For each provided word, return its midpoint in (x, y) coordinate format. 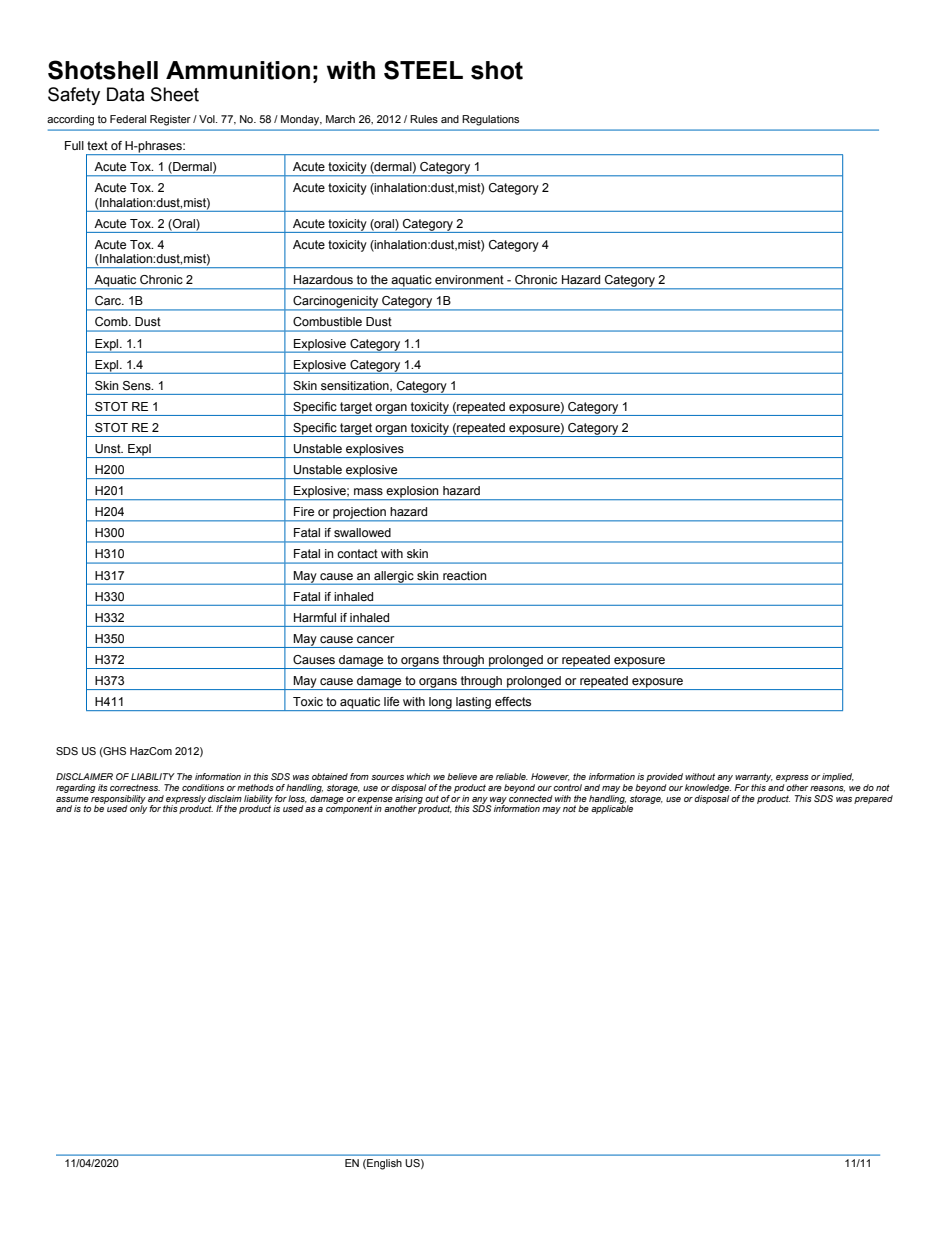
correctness (135, 787)
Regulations (490, 120)
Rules (424, 119)
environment (469, 279)
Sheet (175, 94)
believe (462, 776)
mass (368, 491)
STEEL (423, 70)
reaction (464, 575)
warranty (754, 777)
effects (513, 701)
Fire (304, 511)
